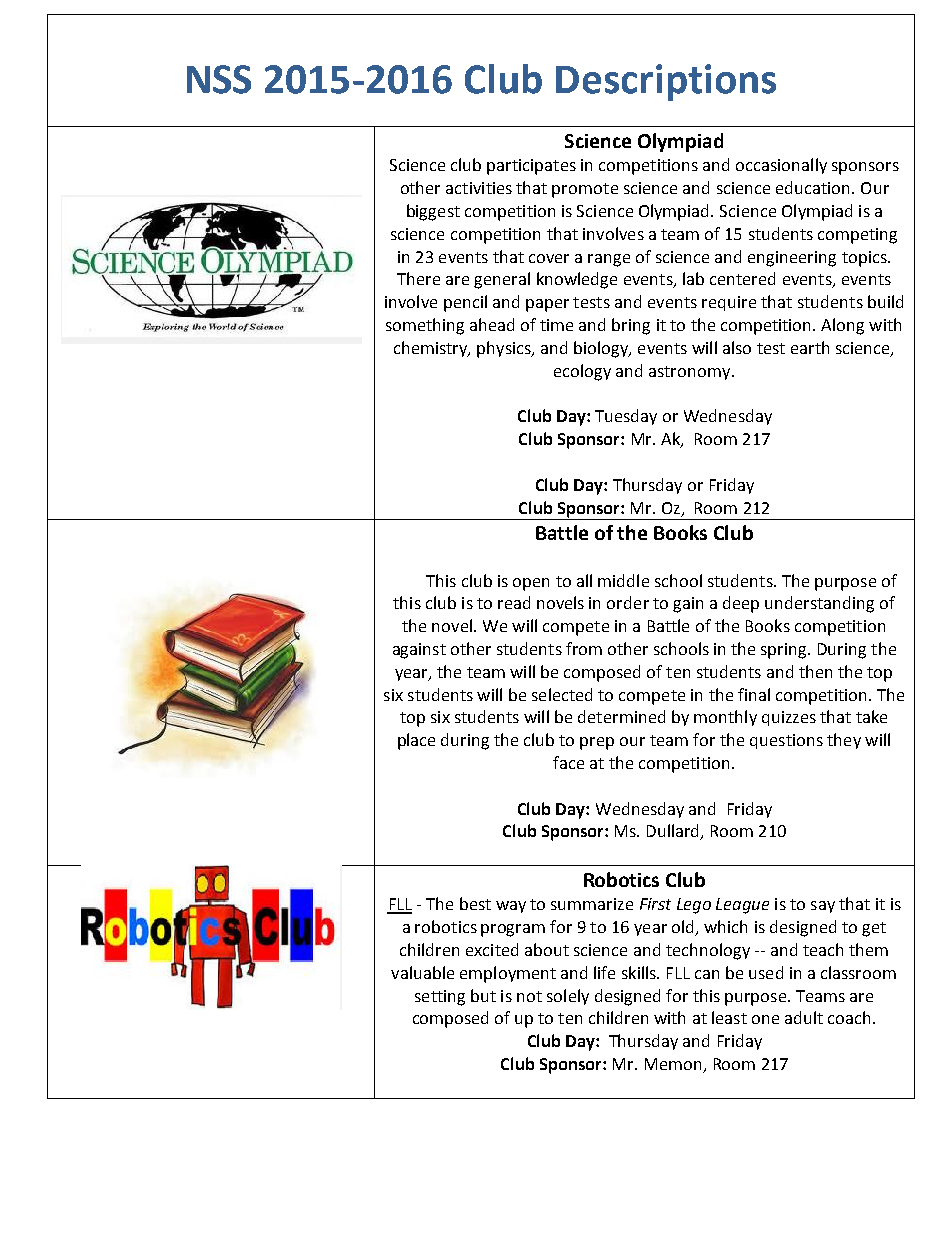 This screenshot has width=952, height=1233. What do you see at coordinates (440, 998) in the screenshot?
I see `setting` at bounding box center [440, 998].
